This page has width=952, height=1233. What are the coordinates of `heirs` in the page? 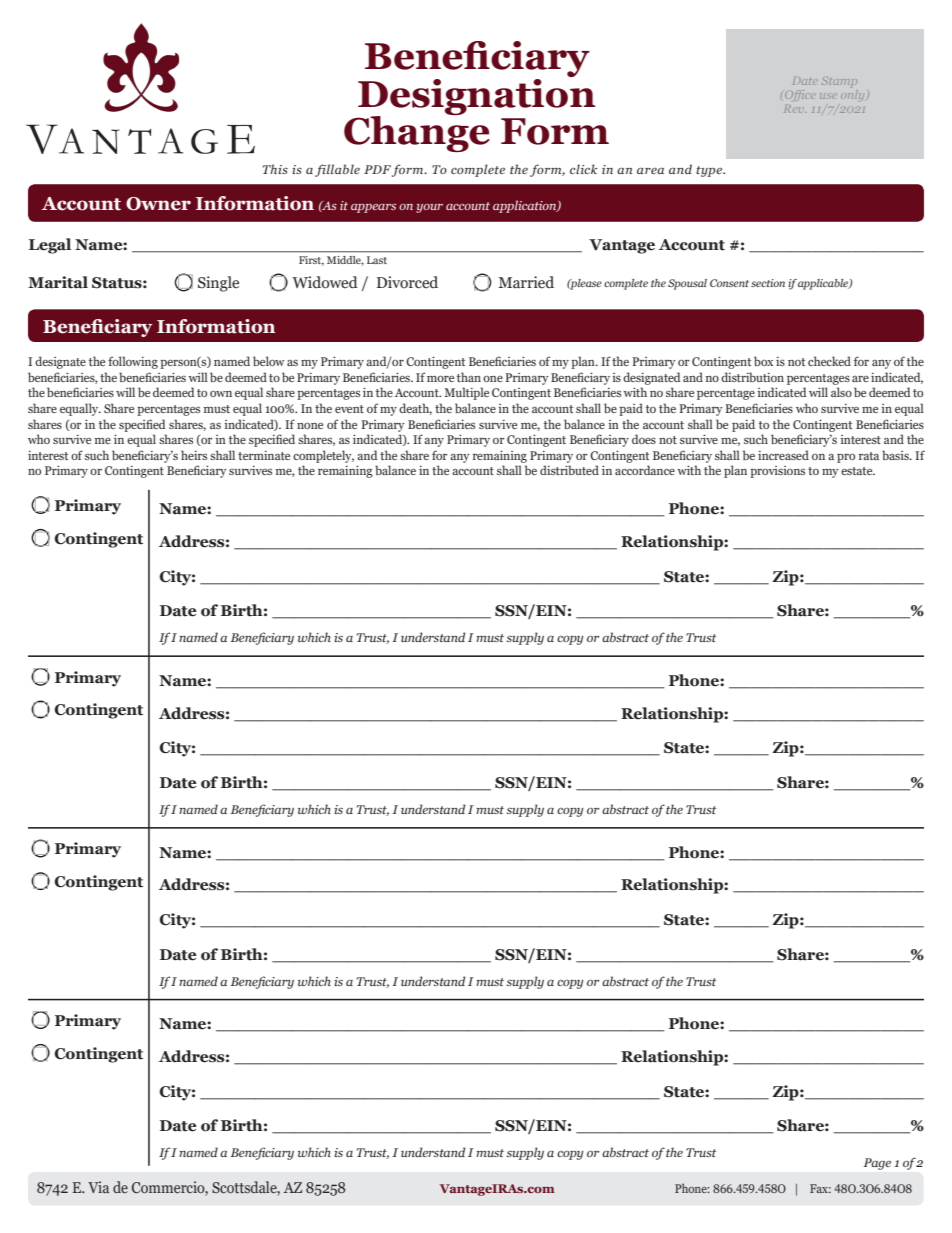 It's located at (194, 455).
